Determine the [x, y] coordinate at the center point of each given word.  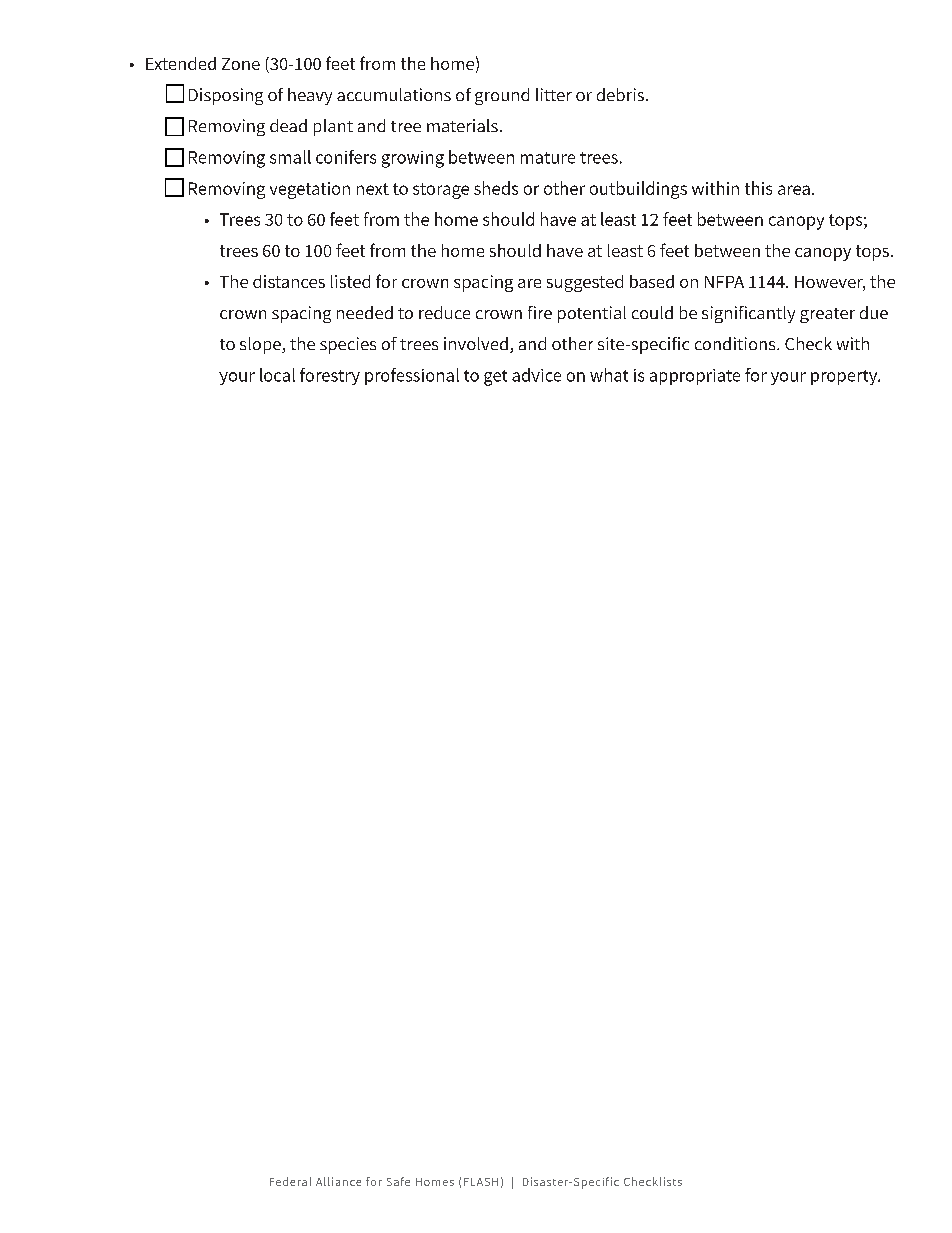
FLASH [481, 1182]
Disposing [226, 96]
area [794, 190]
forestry [330, 376]
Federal [290, 1181]
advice [536, 375]
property [845, 377]
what [609, 375]
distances [289, 281]
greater [827, 315]
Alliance [338, 1181]
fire [540, 312]
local [277, 375]
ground [502, 96]
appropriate [695, 377]
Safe [398, 1181]
